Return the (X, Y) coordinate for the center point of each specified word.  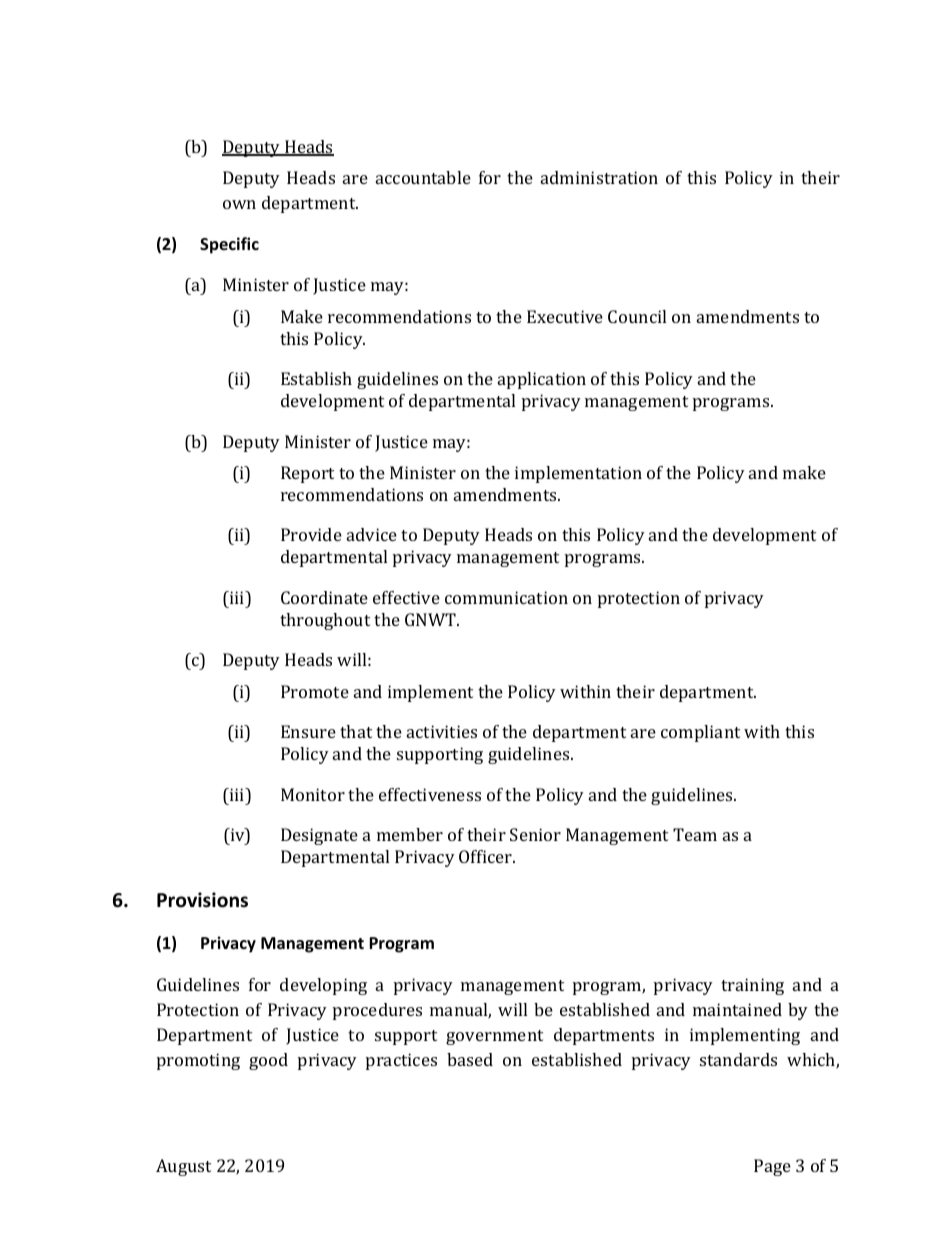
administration (599, 177)
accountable (423, 177)
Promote (315, 691)
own (239, 204)
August (183, 1167)
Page (772, 1167)
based (470, 1059)
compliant (700, 733)
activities (442, 731)
